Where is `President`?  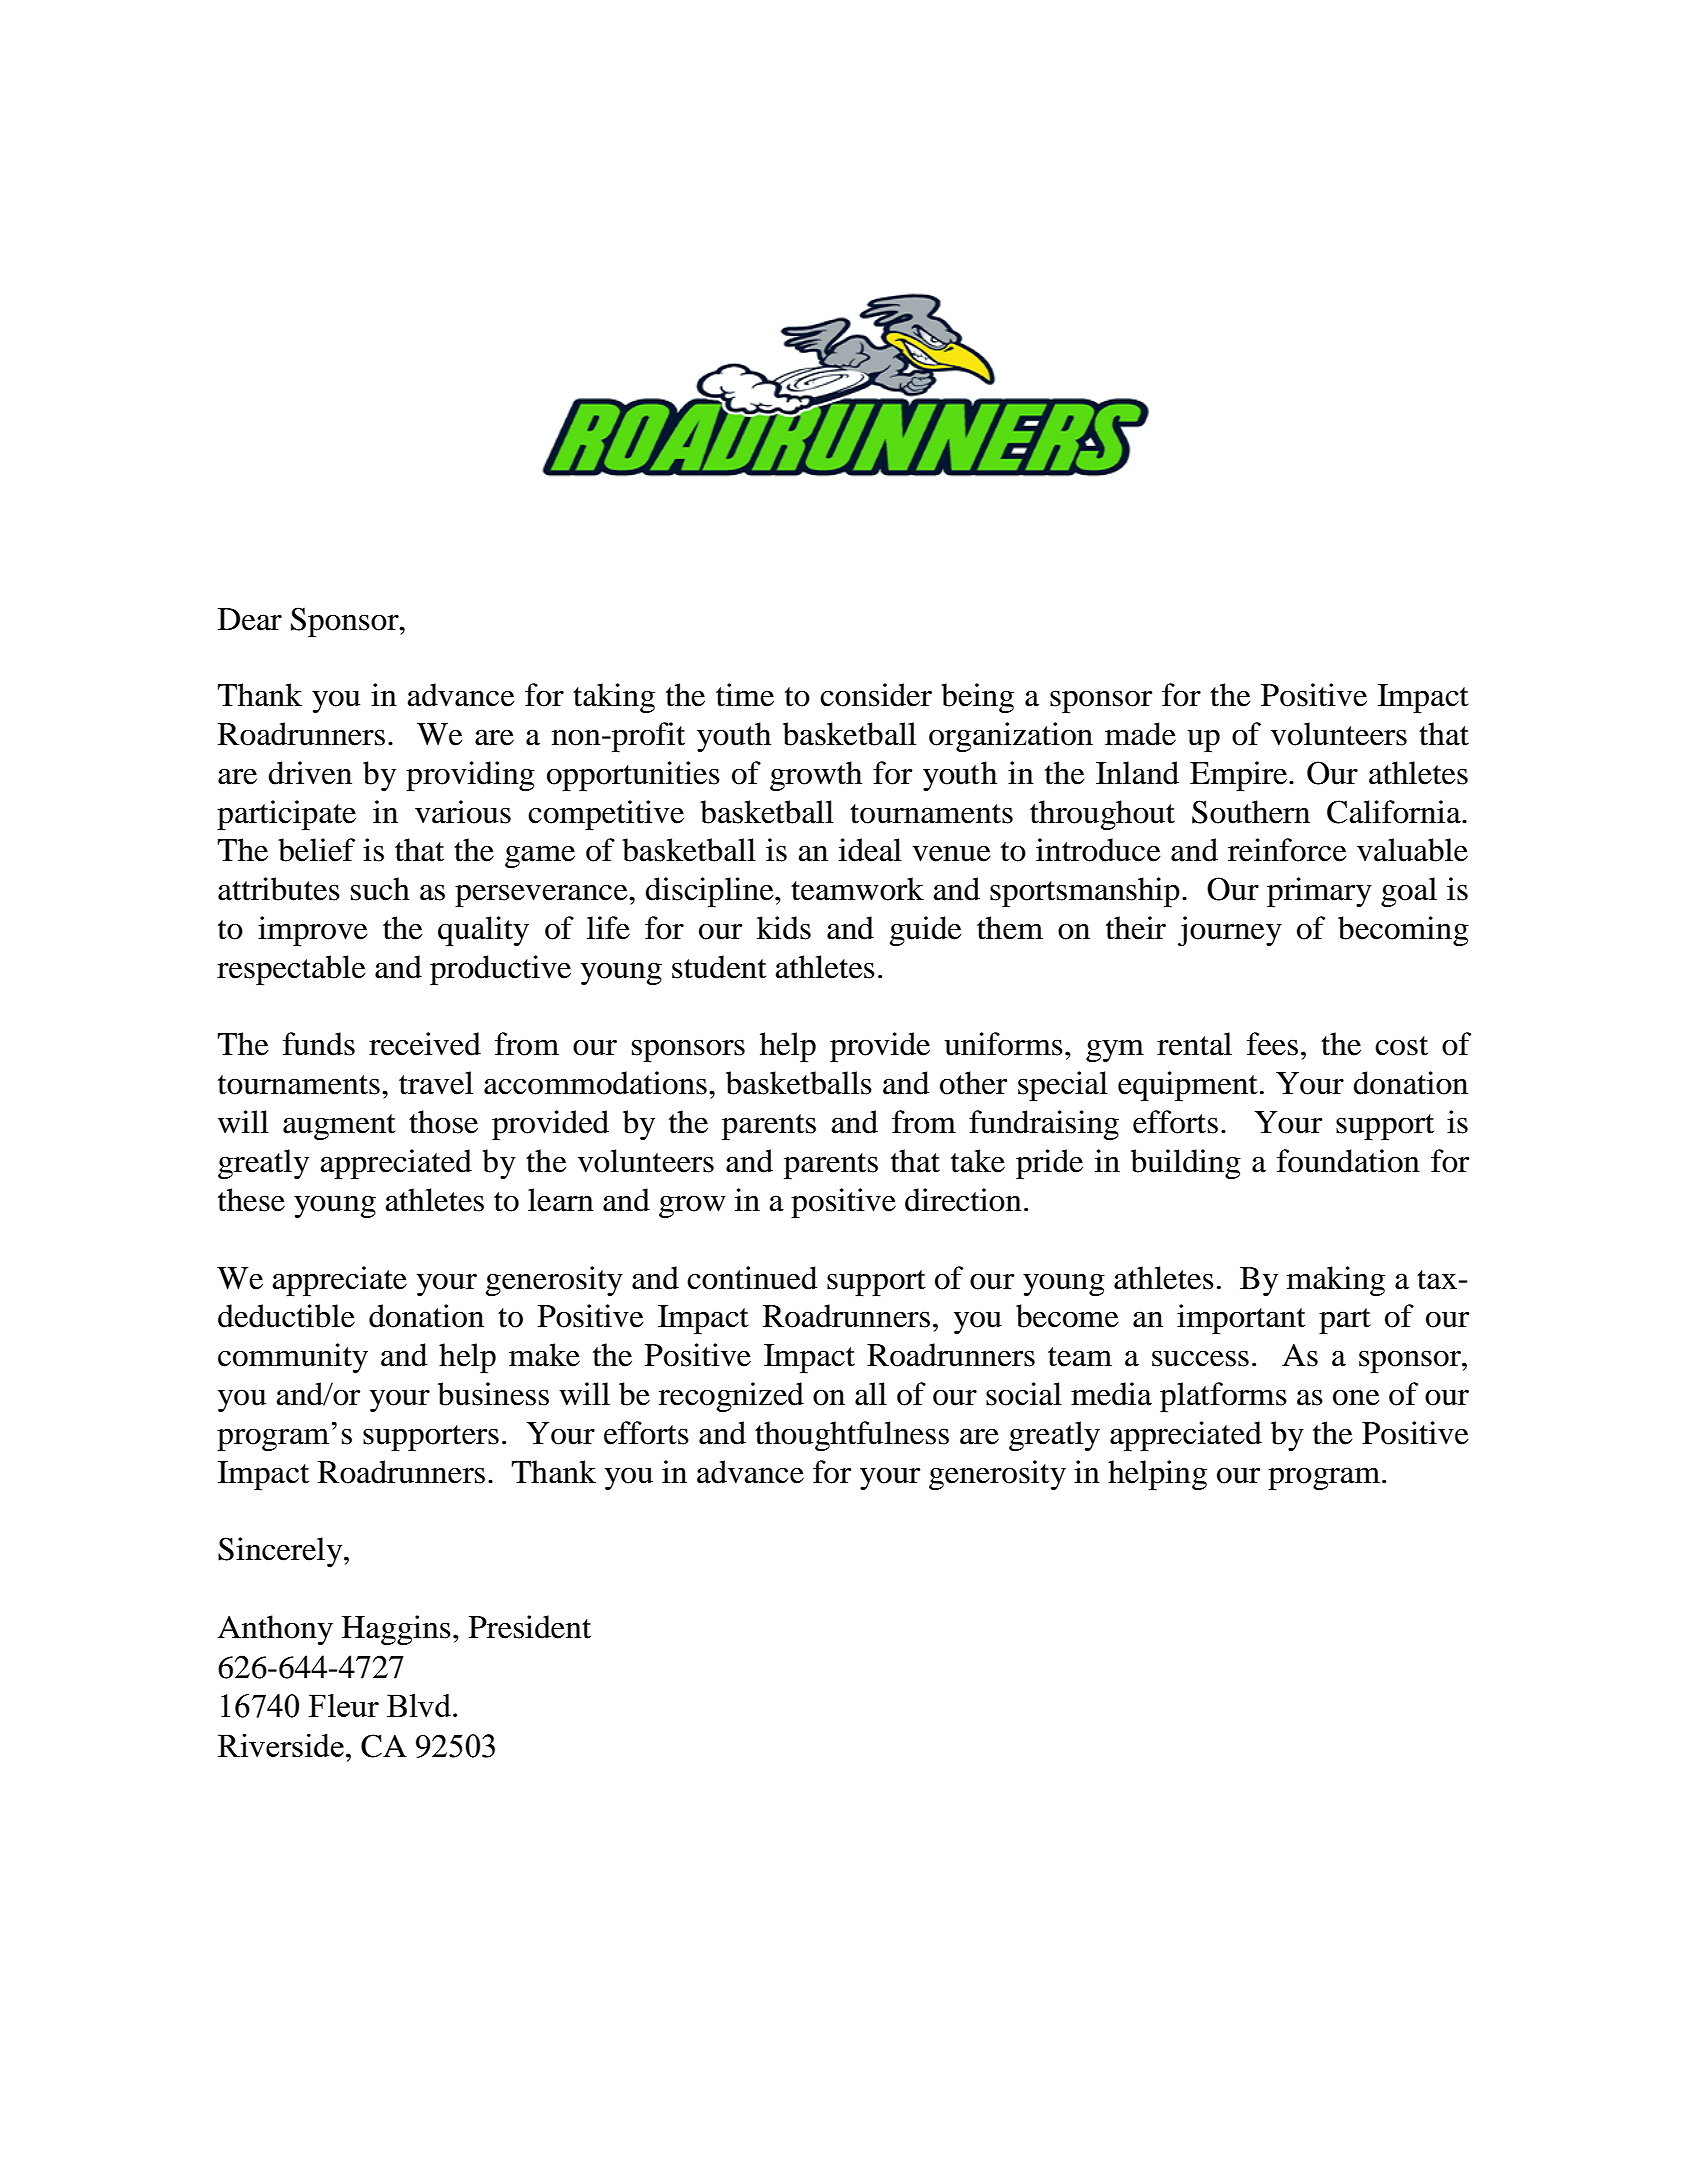 President is located at coordinates (530, 1627).
